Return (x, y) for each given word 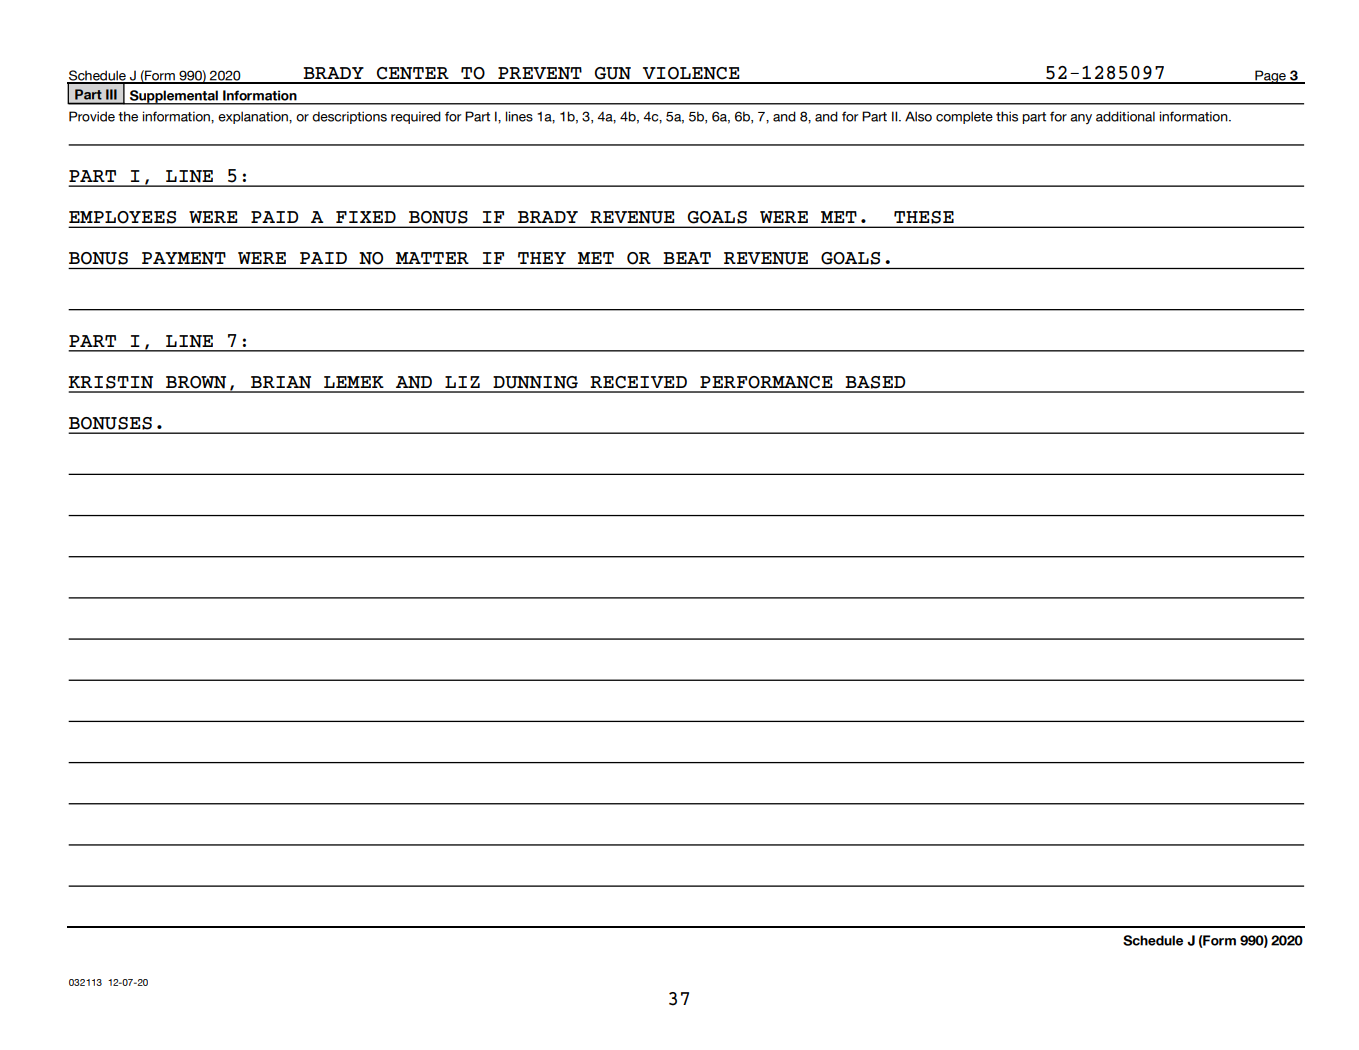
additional (1125, 116)
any (1081, 119)
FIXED (366, 217)
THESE (924, 217)
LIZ (462, 382)
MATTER (432, 258)
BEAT (687, 258)
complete (964, 117)
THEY (542, 258)
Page (1270, 77)
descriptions (349, 117)
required (416, 117)
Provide (92, 116)
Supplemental (173, 97)
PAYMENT (184, 258)
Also (918, 116)
